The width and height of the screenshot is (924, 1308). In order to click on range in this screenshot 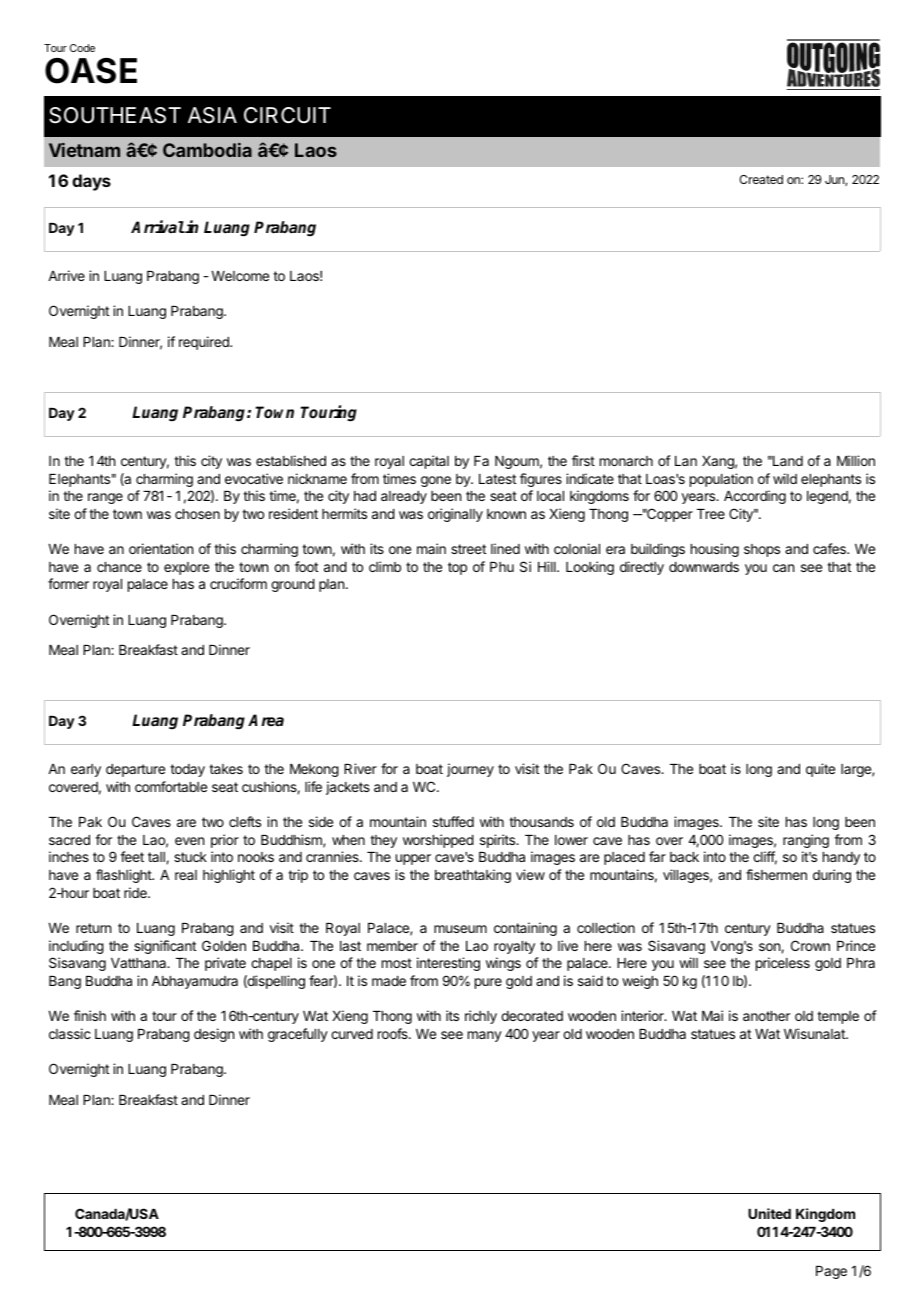, I will do `click(105, 498)`.
